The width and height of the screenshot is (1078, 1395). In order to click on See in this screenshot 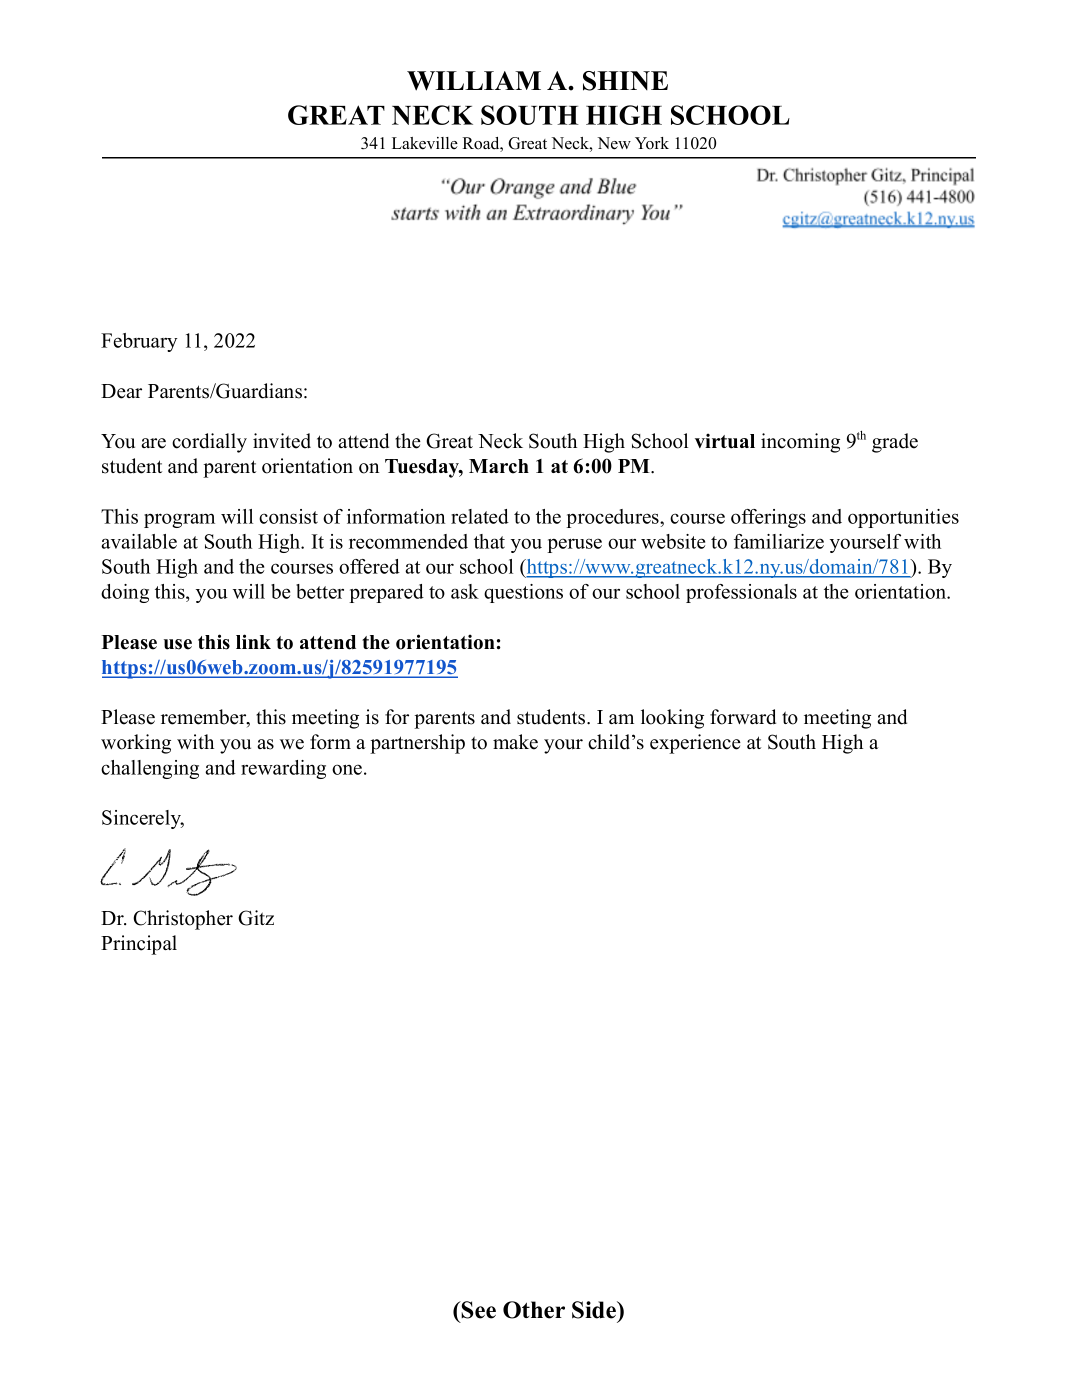, I will do `click(478, 1310)`.
